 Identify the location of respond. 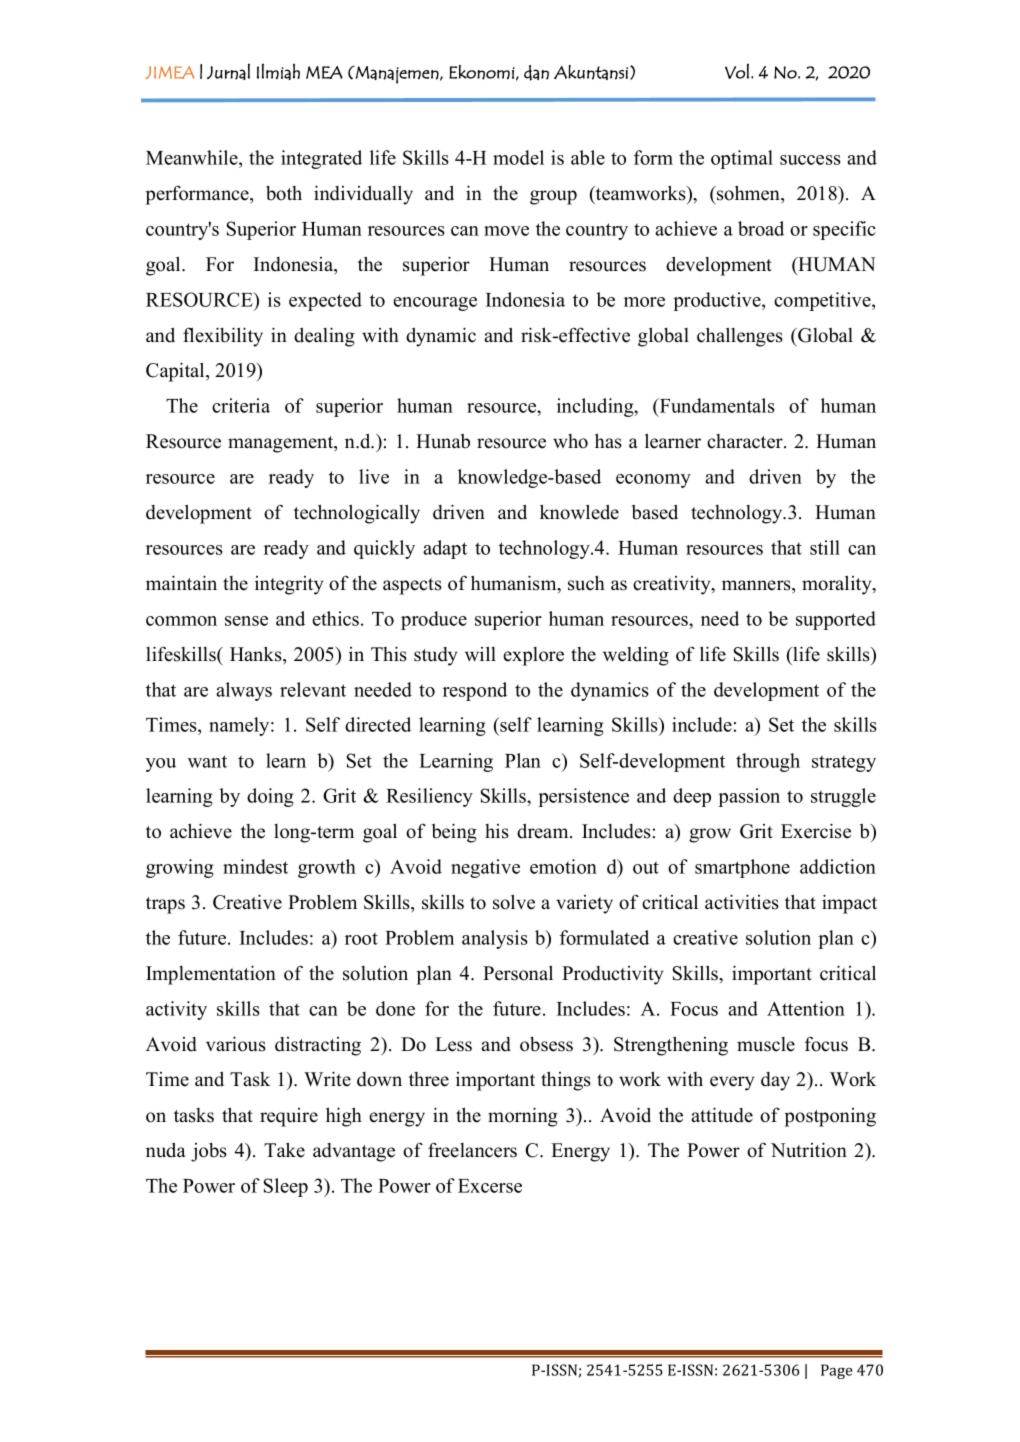
(475, 691).
